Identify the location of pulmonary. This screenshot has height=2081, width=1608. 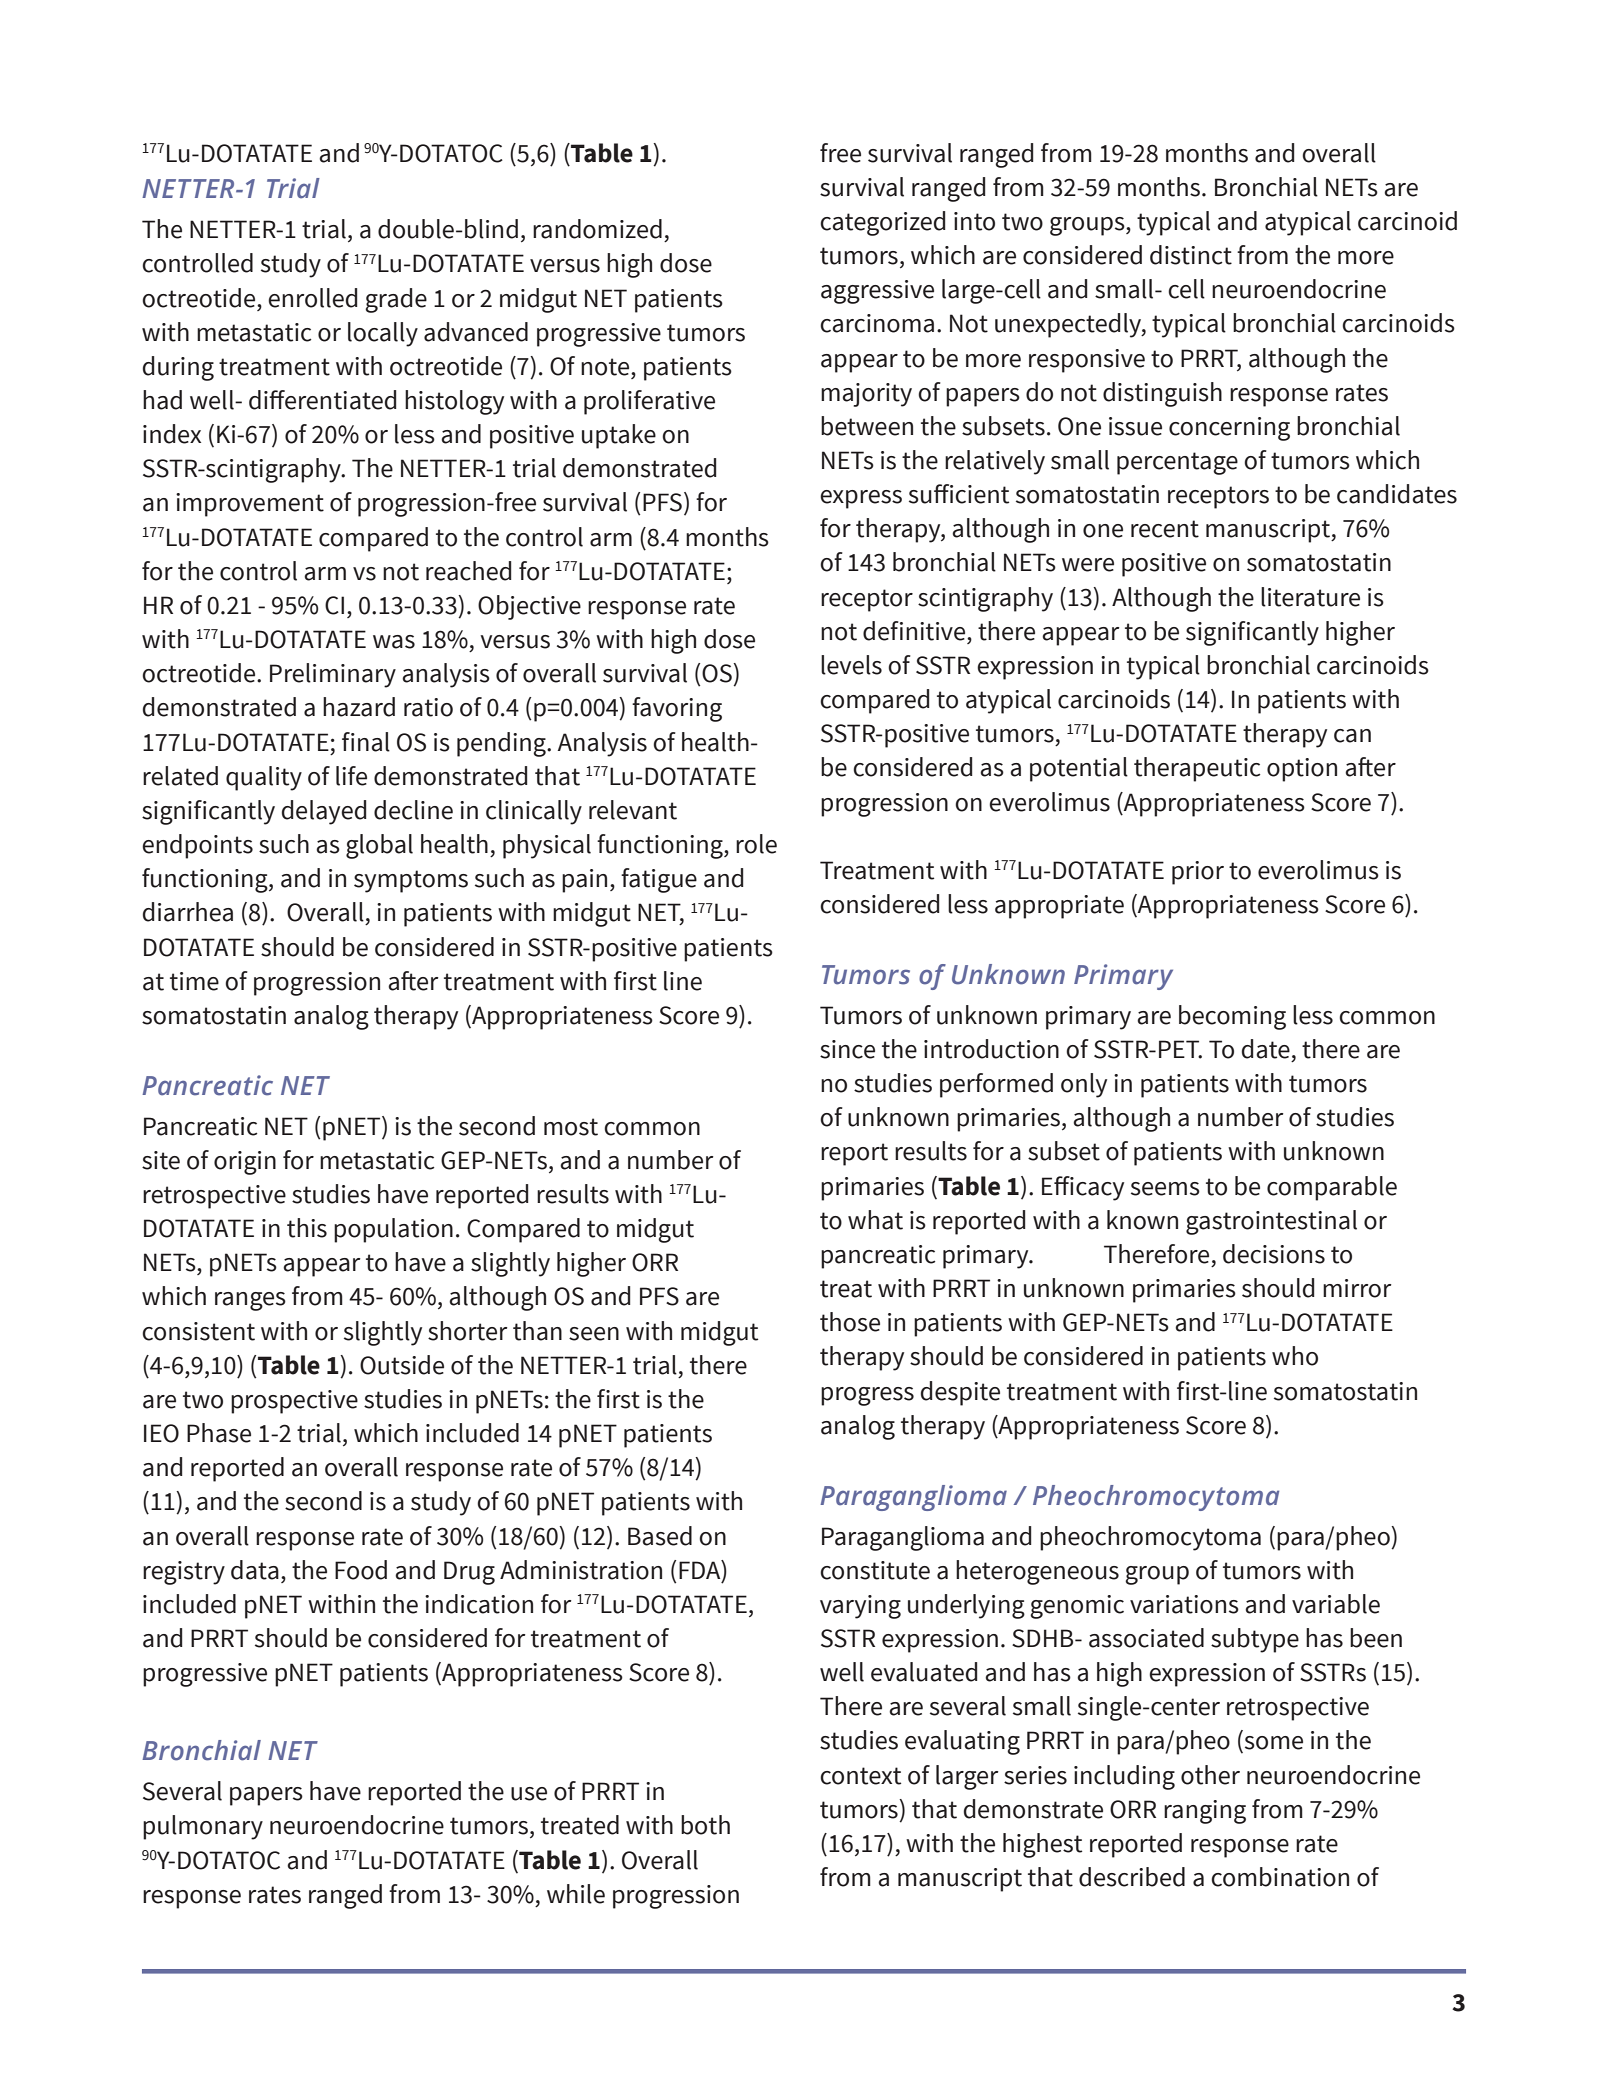
(203, 1827).
